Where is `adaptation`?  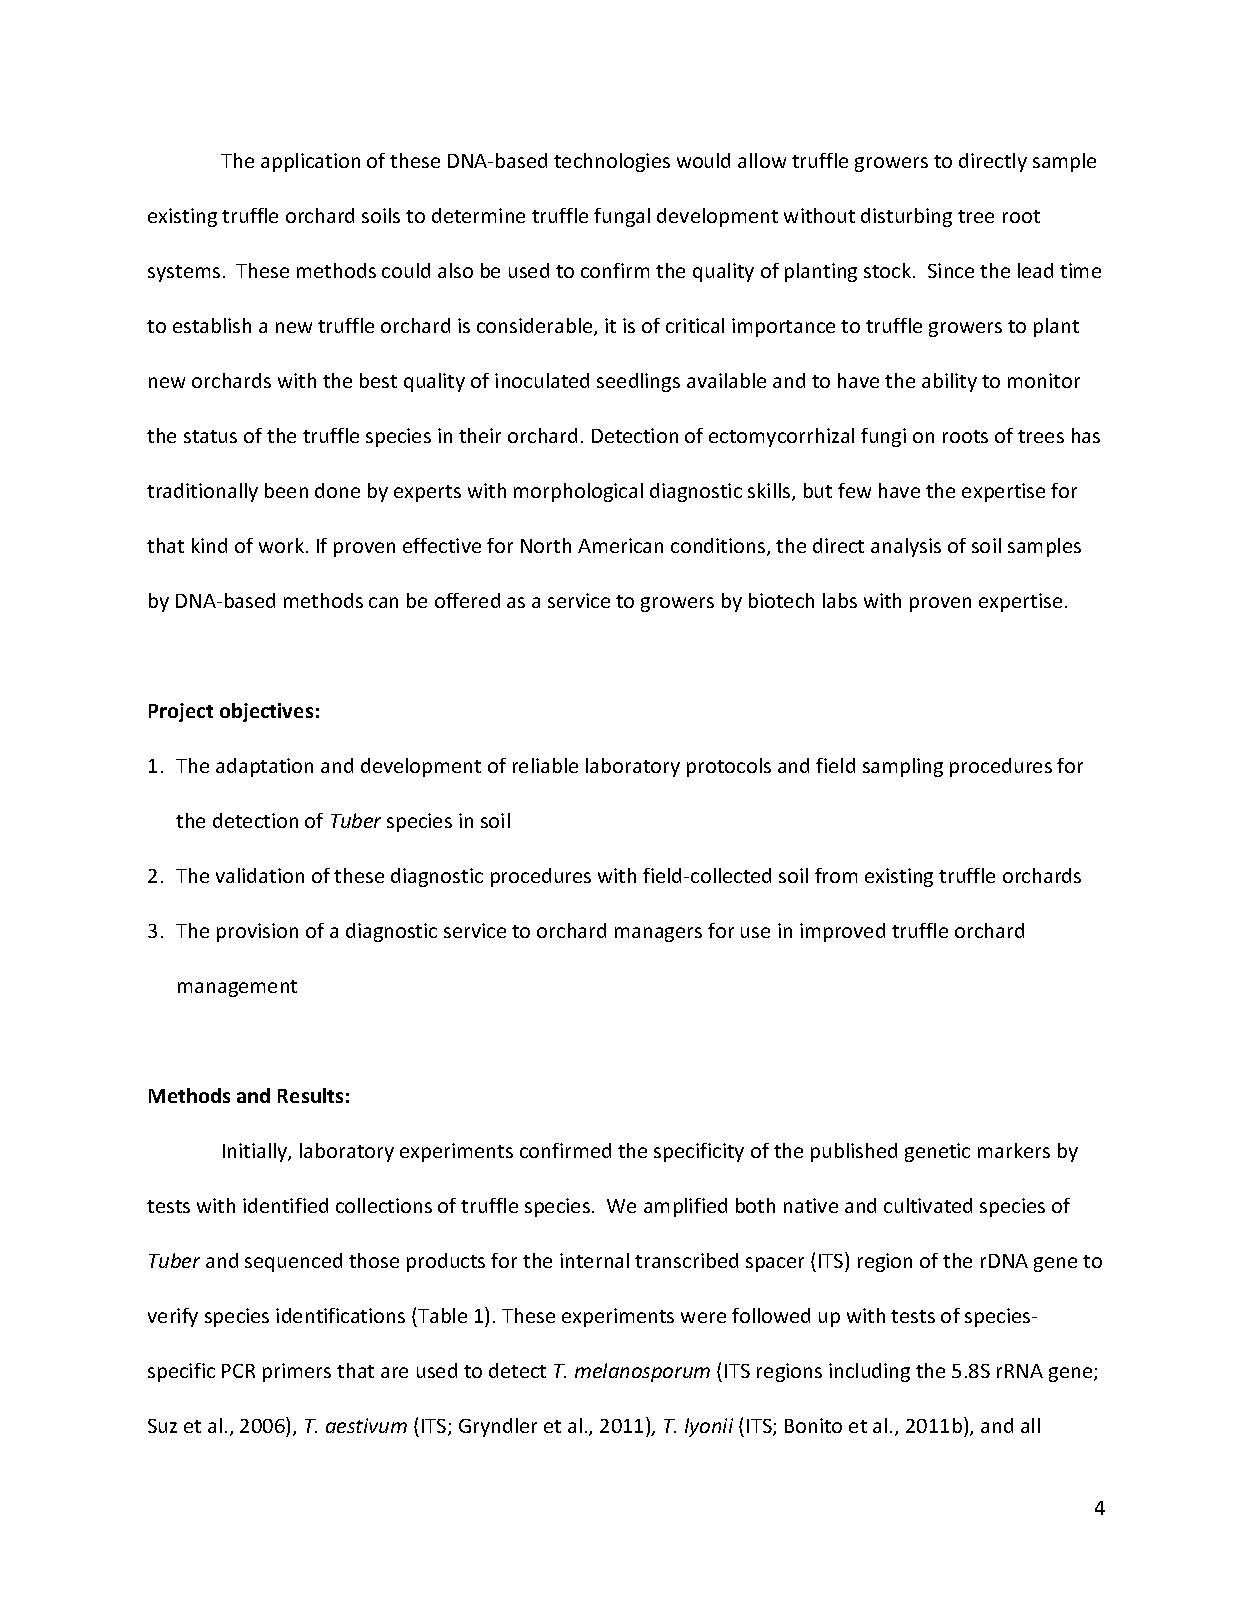 adaptation is located at coordinates (264, 767).
